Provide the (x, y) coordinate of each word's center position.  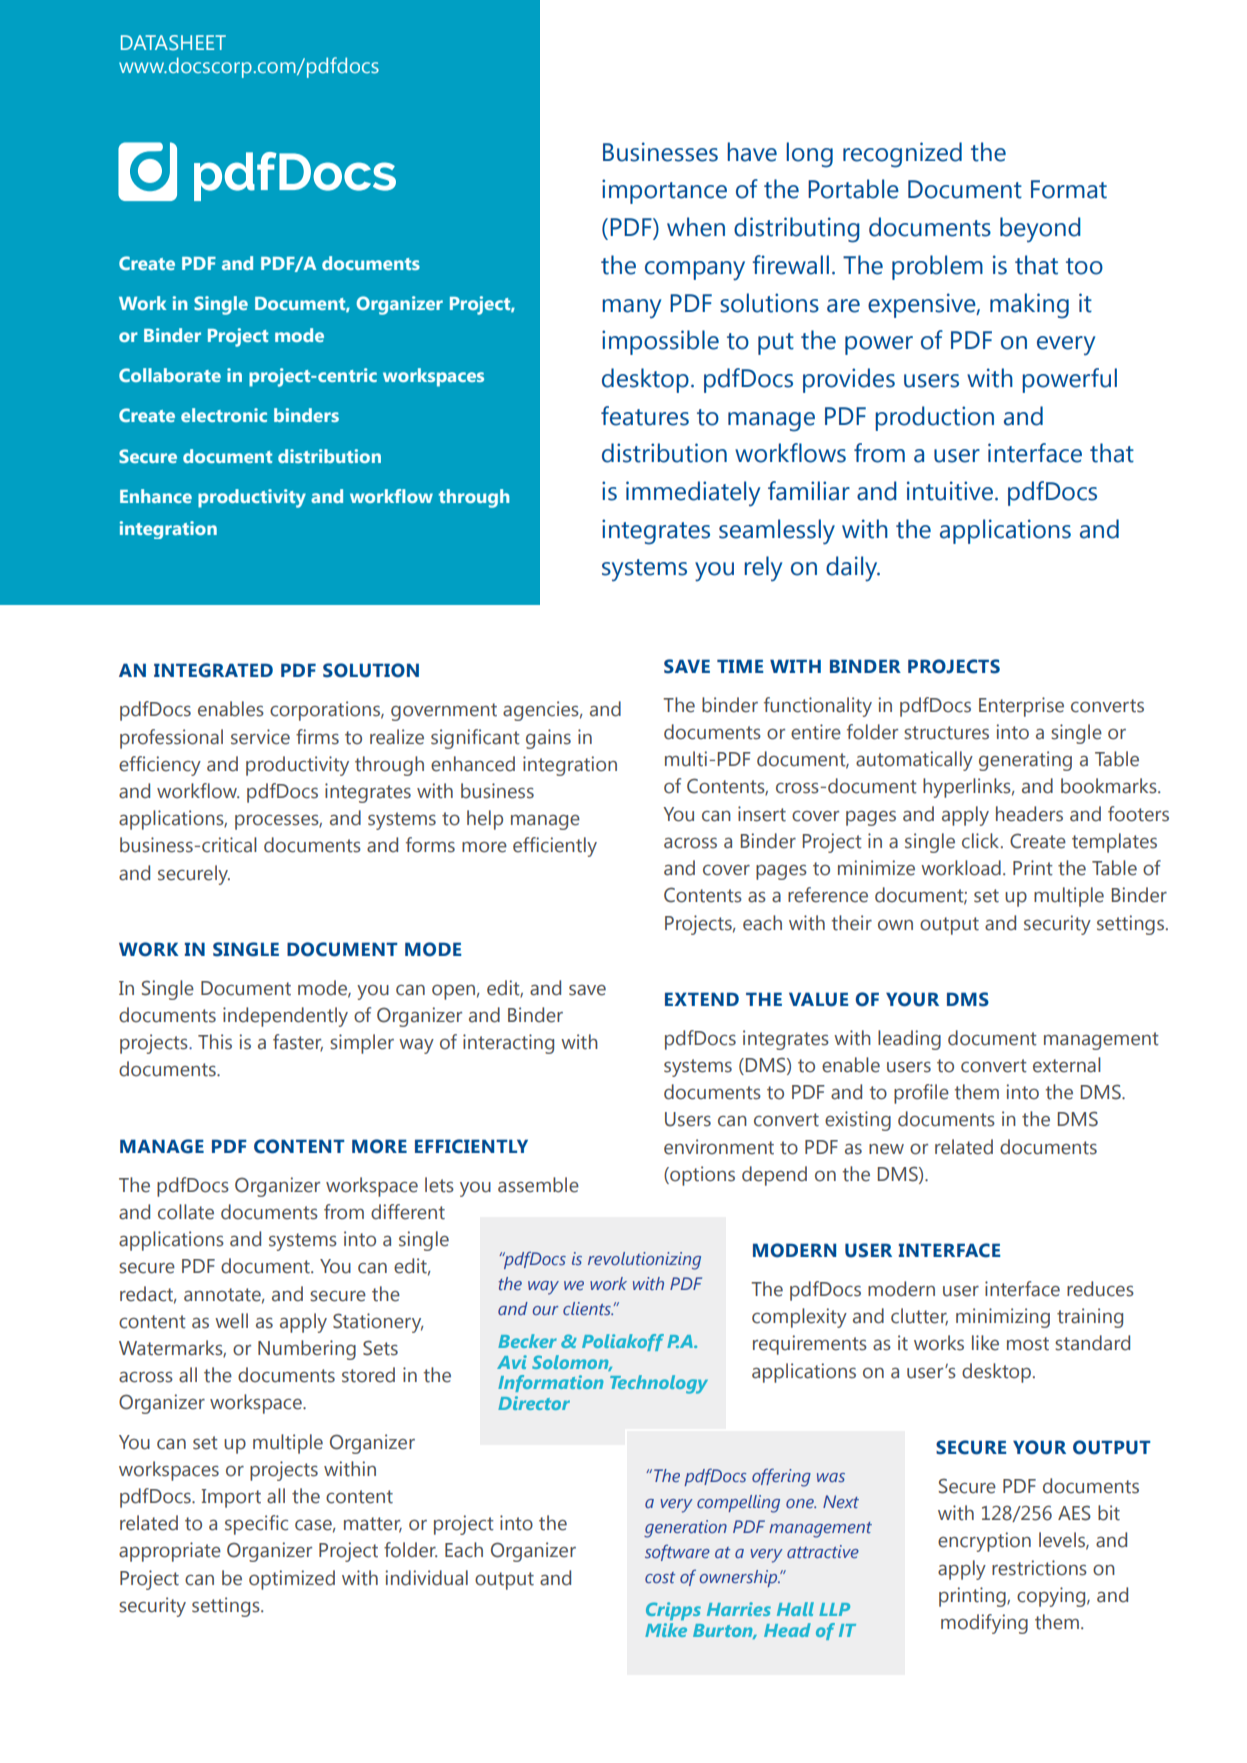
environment (719, 1147)
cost (660, 1577)
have (752, 152)
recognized (902, 155)
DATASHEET (173, 42)
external (1067, 1065)
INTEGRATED (213, 670)
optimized (292, 1580)
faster (298, 1043)
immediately (693, 494)
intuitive (950, 491)
